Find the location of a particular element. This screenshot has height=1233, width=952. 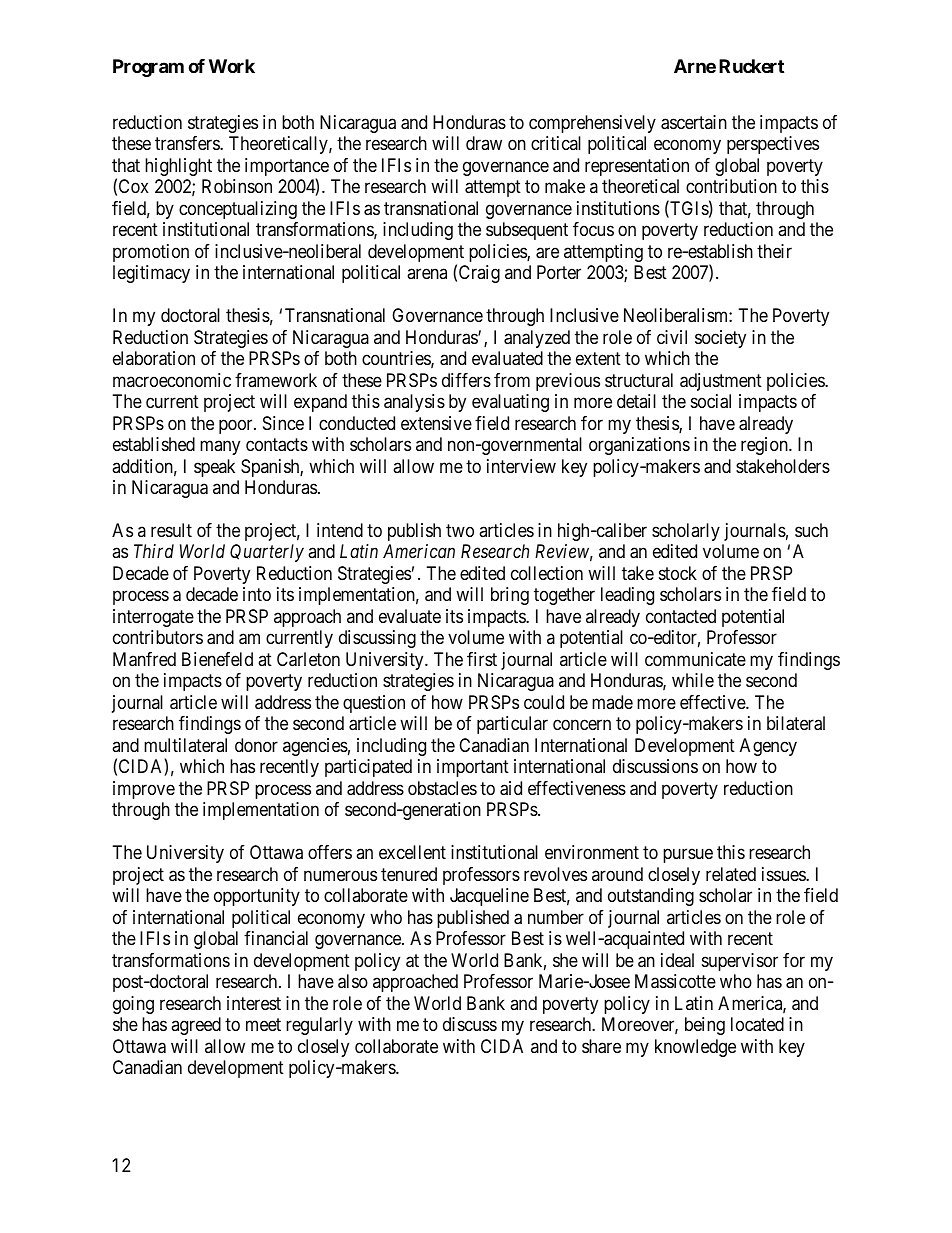

transfers is located at coordinates (188, 143).
